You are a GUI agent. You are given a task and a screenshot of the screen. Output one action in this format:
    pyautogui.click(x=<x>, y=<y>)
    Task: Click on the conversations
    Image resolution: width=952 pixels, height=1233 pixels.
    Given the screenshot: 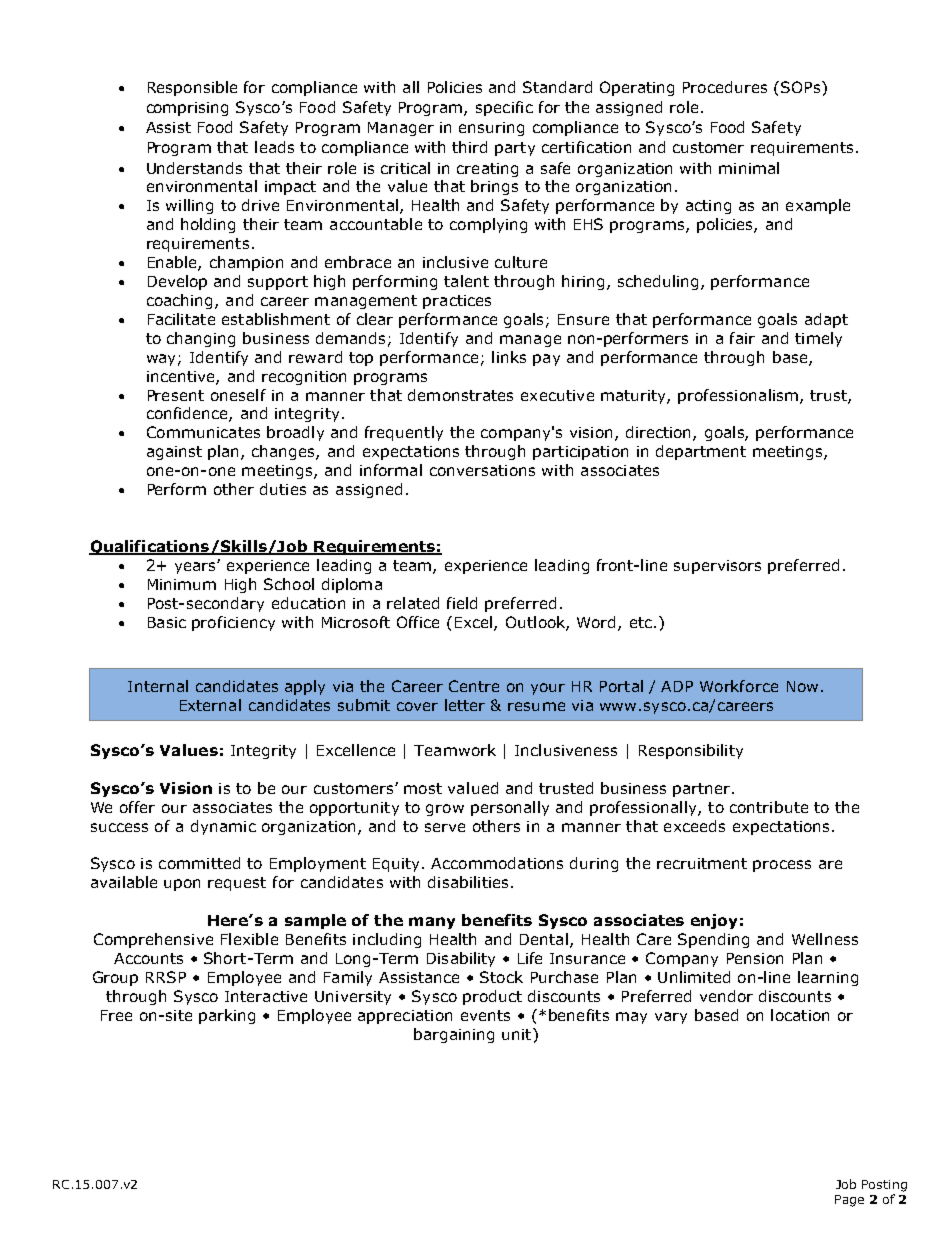 What is the action you would take?
    pyautogui.click(x=482, y=470)
